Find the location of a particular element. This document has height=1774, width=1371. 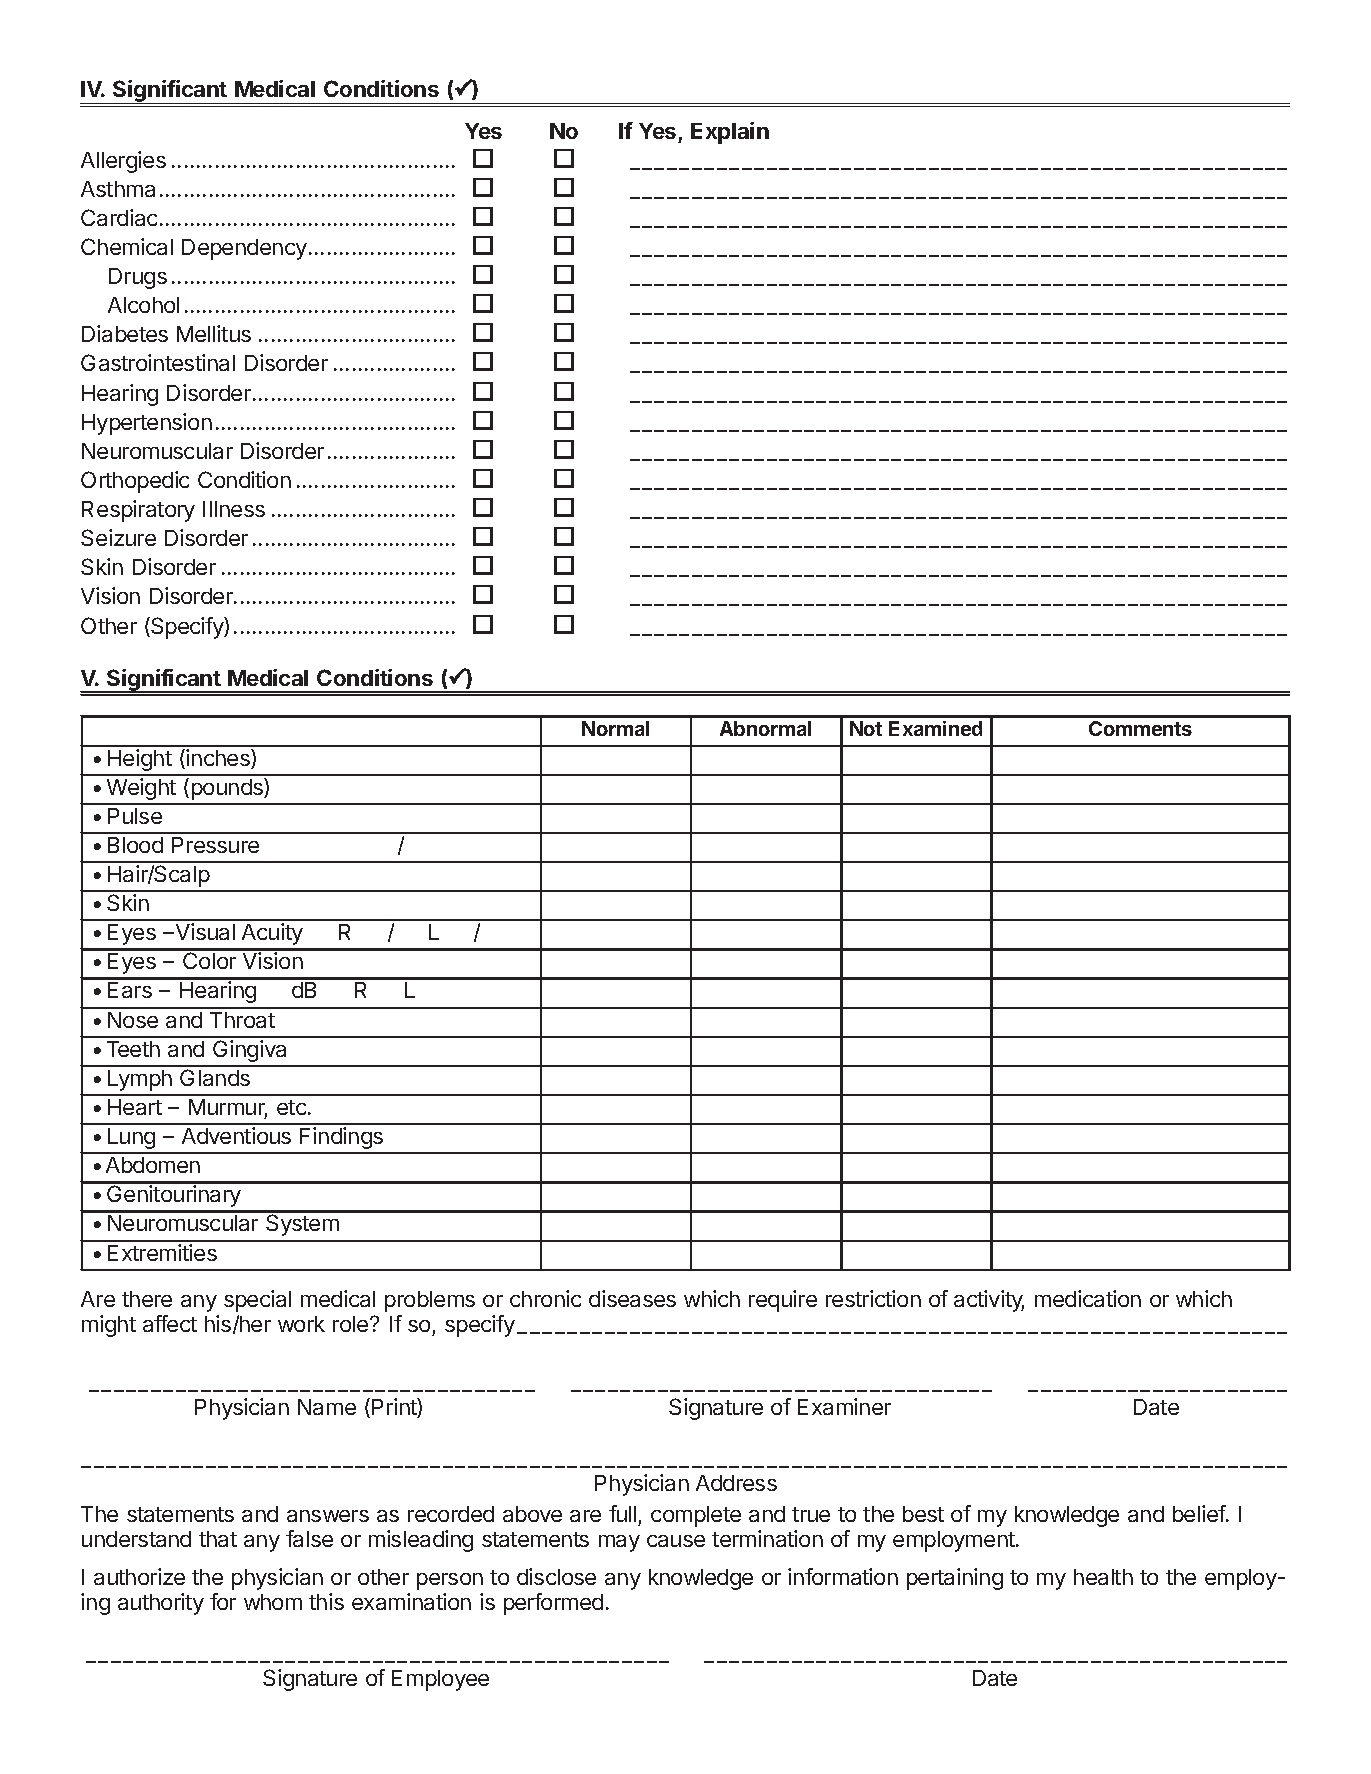

that is located at coordinates (218, 1539).
